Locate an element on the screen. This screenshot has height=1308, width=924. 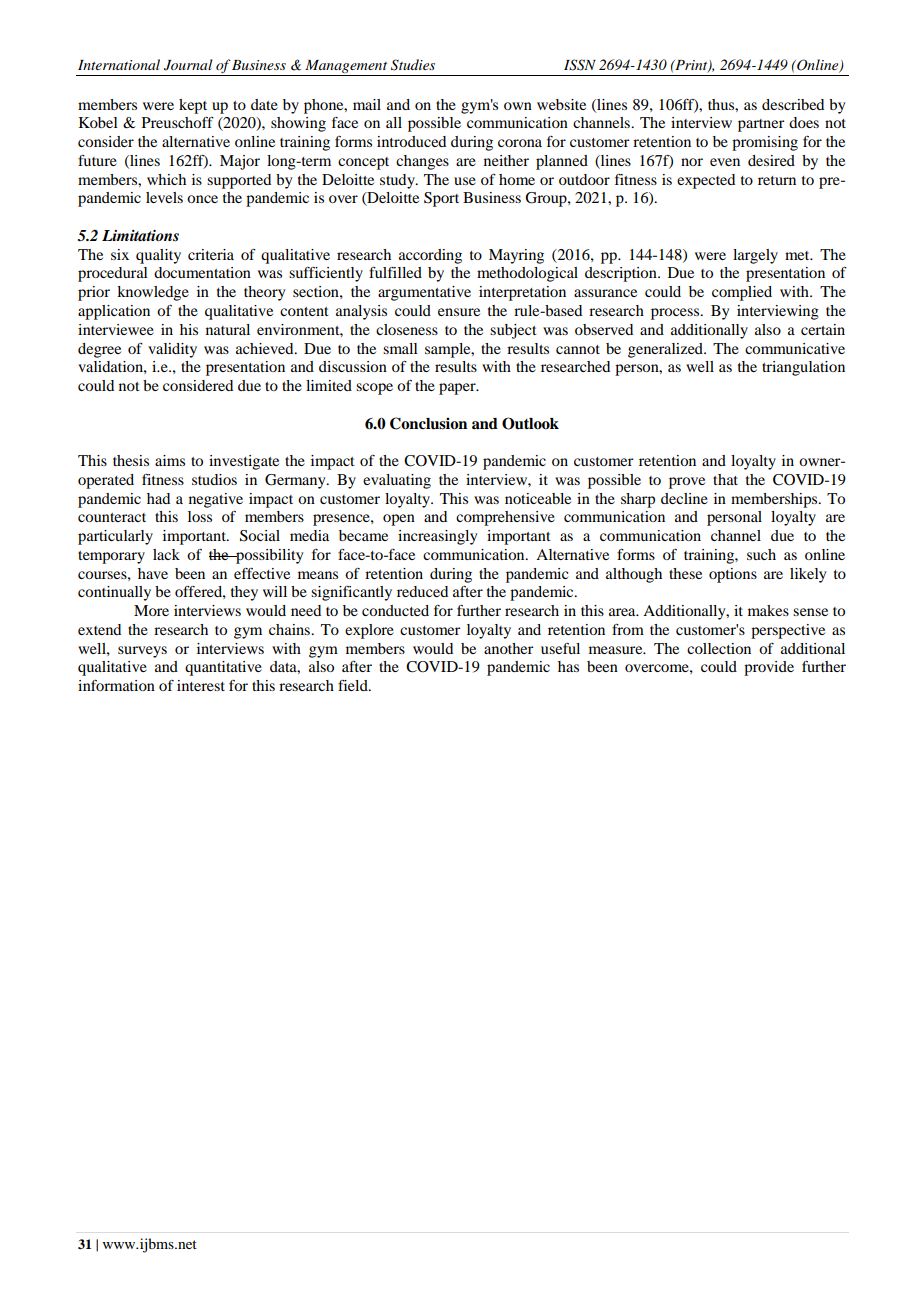
Studies is located at coordinates (413, 65).
